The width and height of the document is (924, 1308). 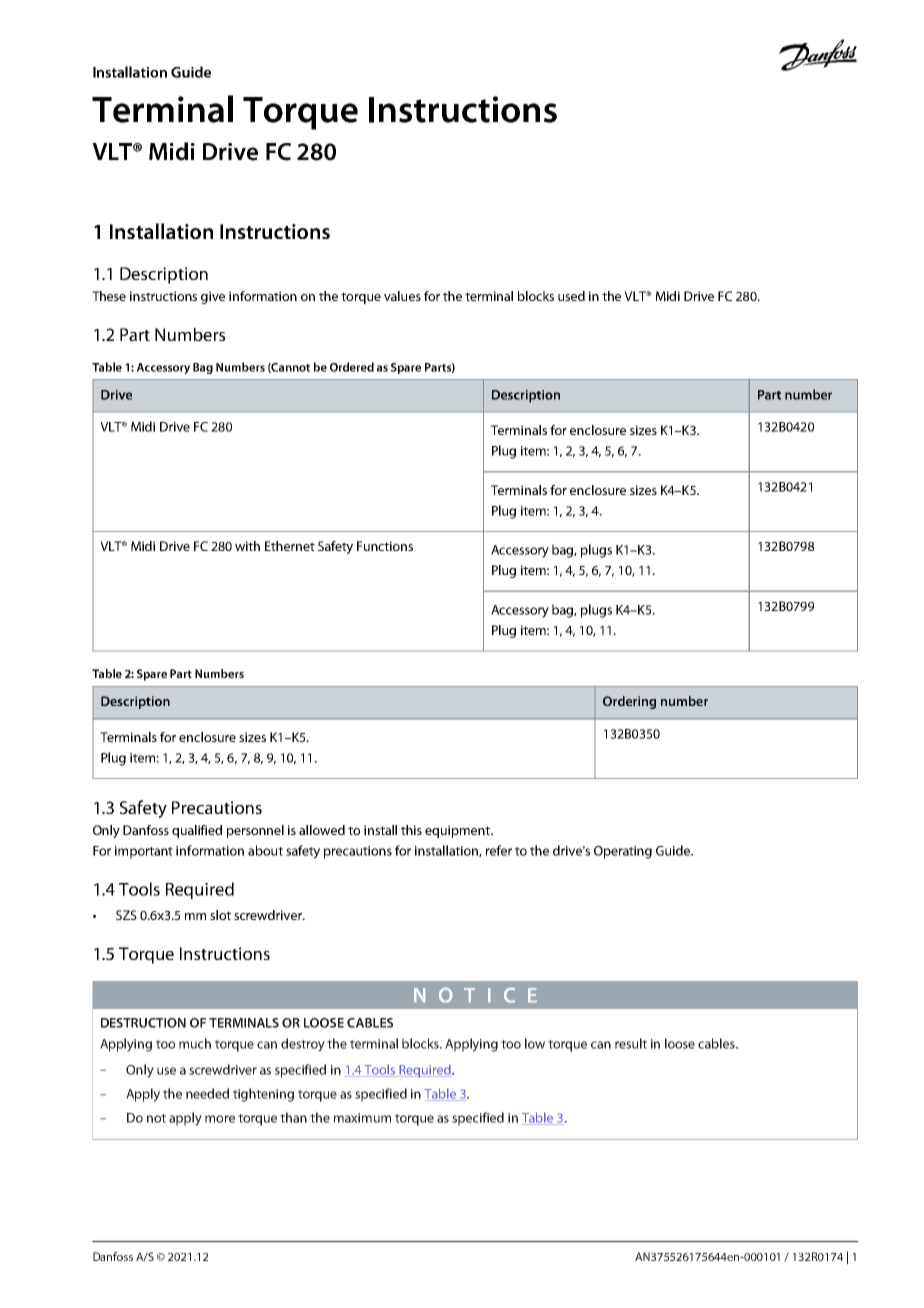 I want to click on needed, so click(x=207, y=1093).
